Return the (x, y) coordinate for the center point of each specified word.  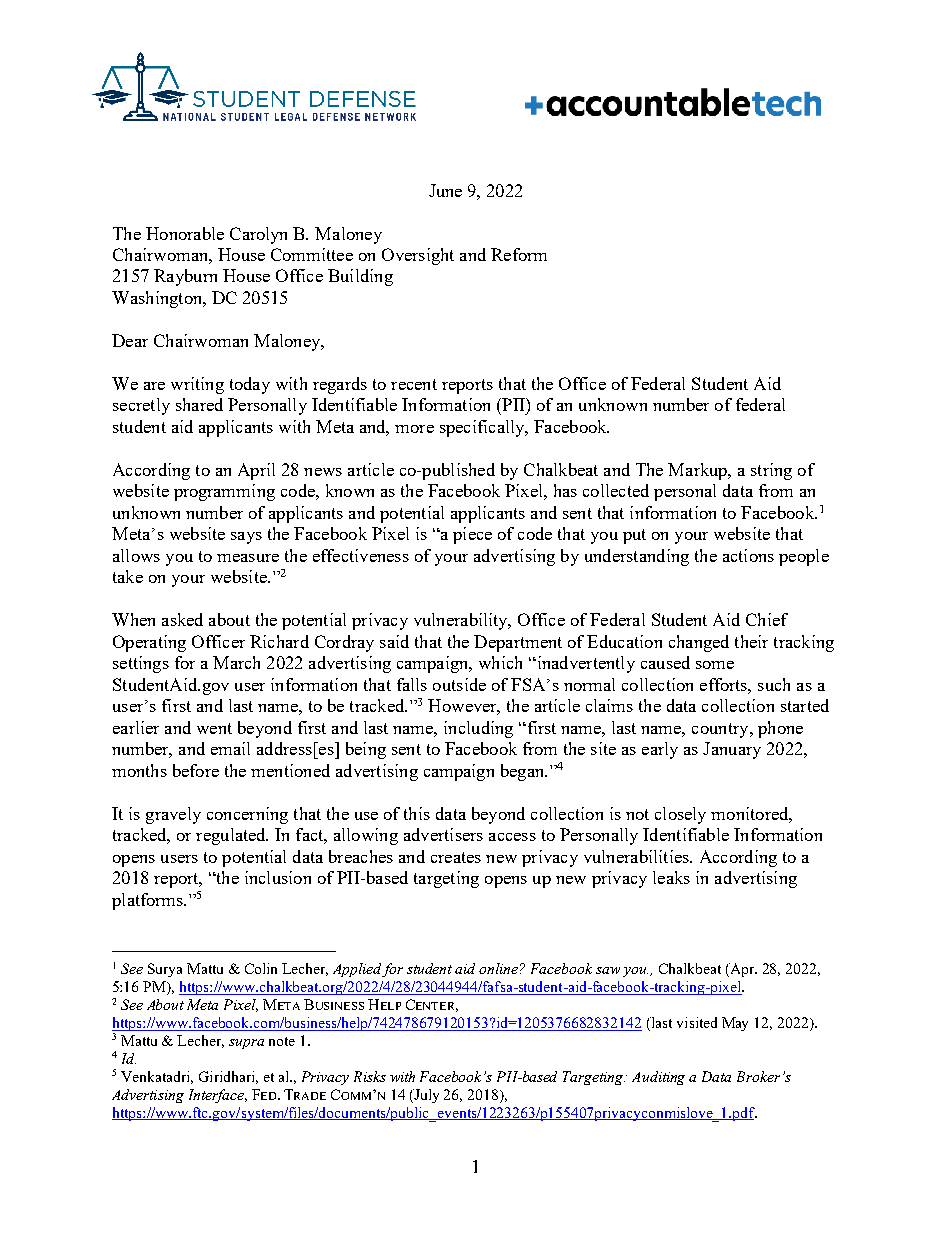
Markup (699, 471)
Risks (370, 1076)
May (735, 1024)
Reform (519, 254)
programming (224, 492)
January (732, 750)
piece (472, 535)
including (478, 729)
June (445, 190)
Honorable (185, 233)
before (196, 770)
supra (246, 1044)
